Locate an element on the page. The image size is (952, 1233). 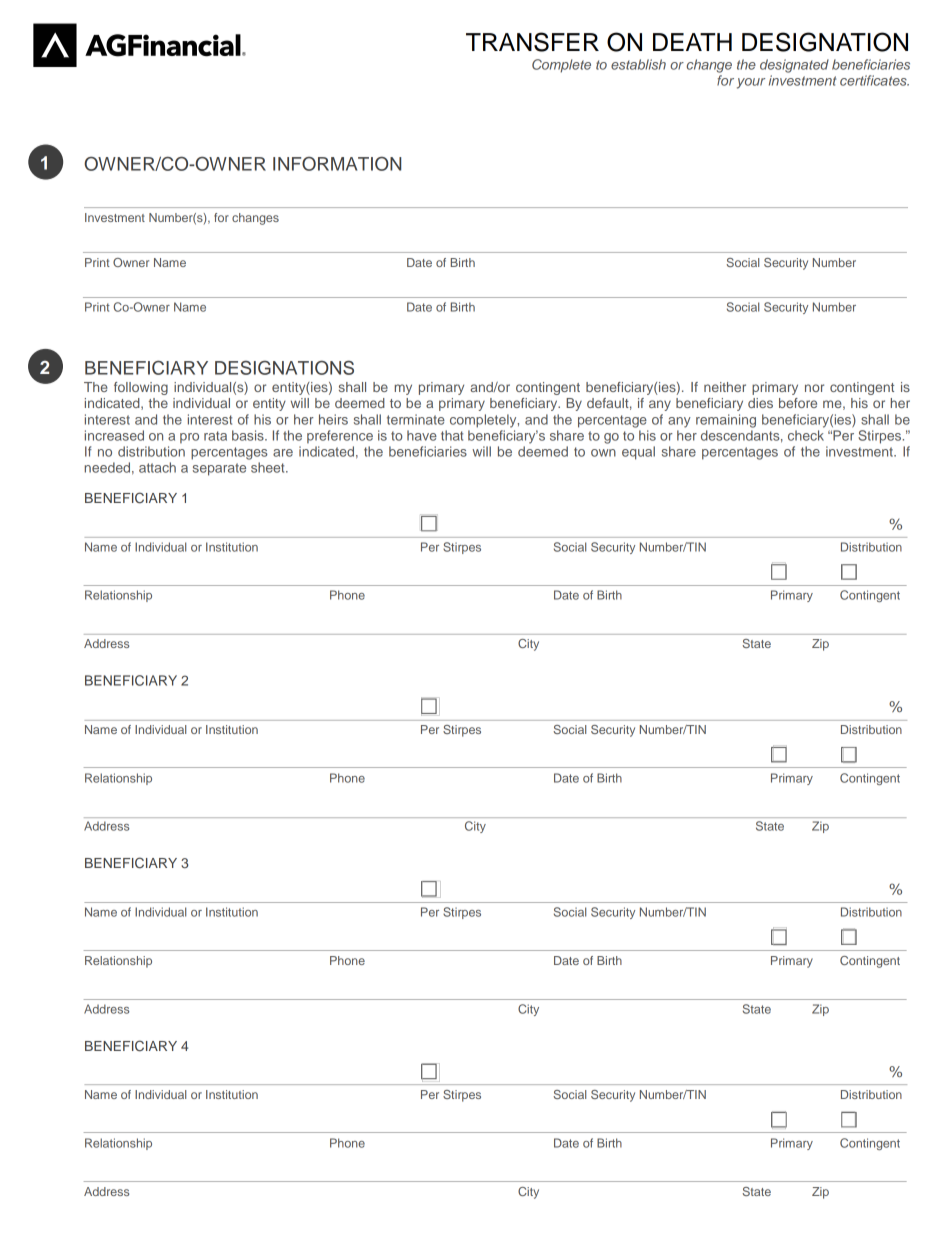
rata is located at coordinates (215, 436).
